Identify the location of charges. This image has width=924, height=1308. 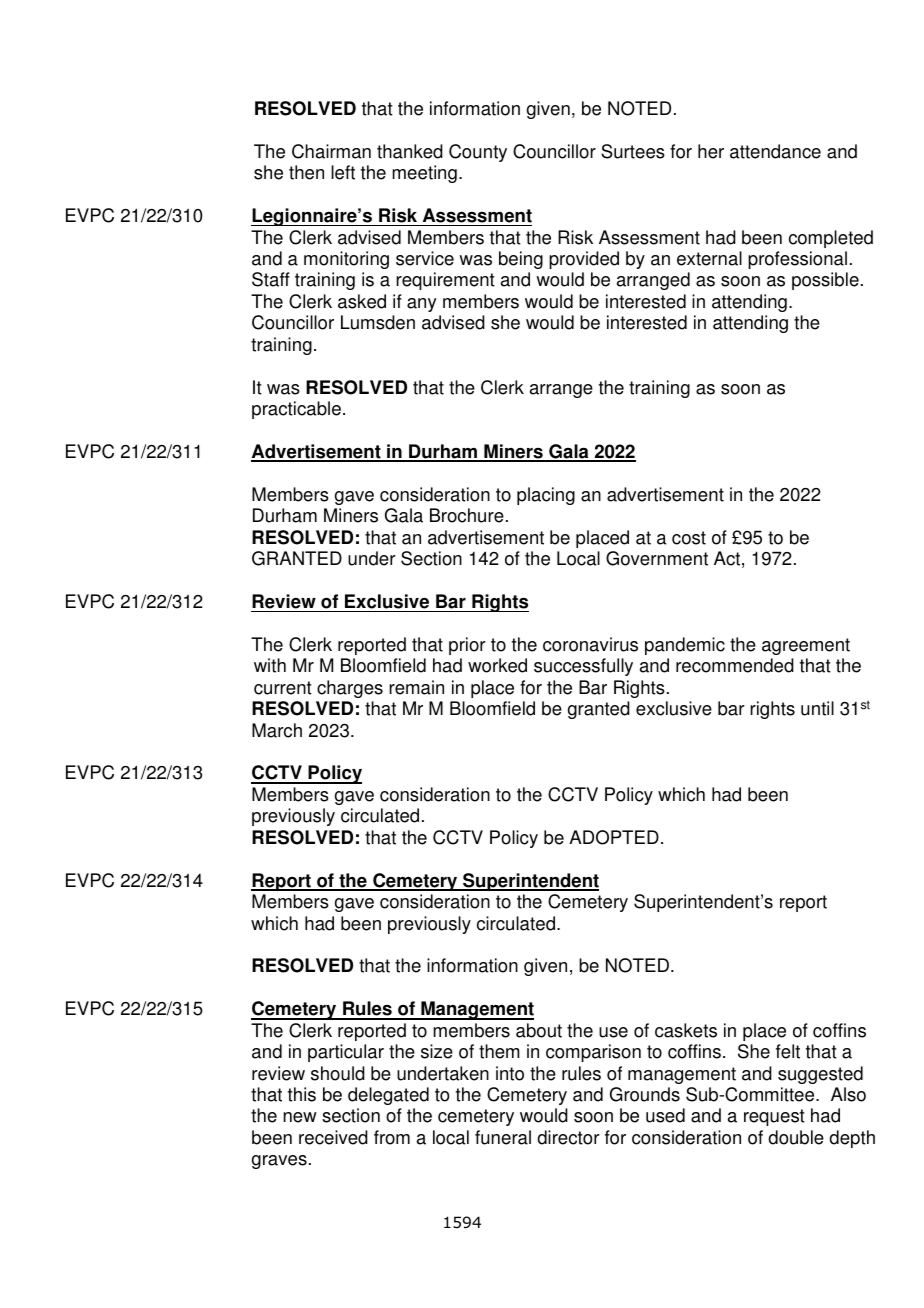
(350, 689).
